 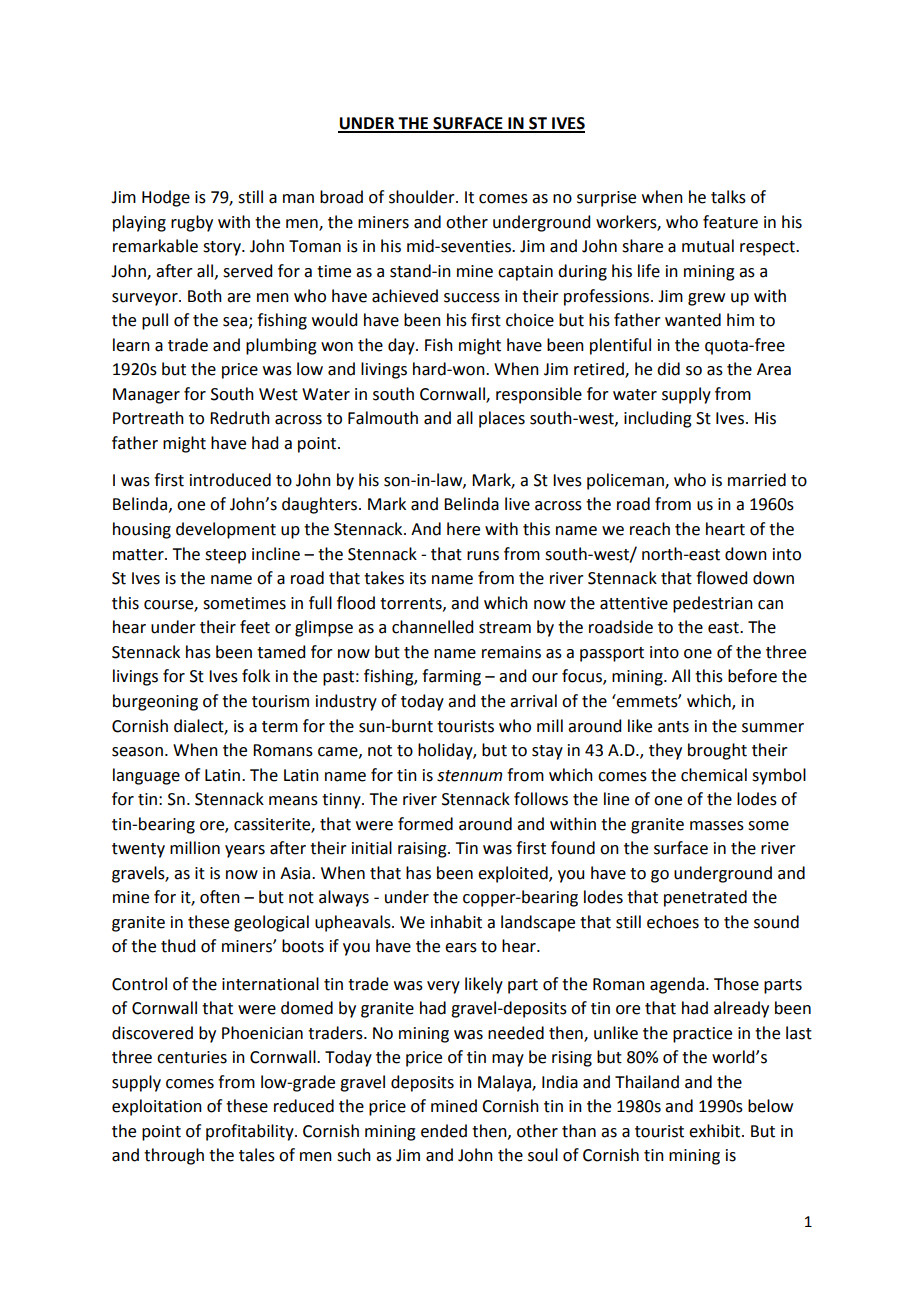 I want to click on ended, so click(x=444, y=1131).
